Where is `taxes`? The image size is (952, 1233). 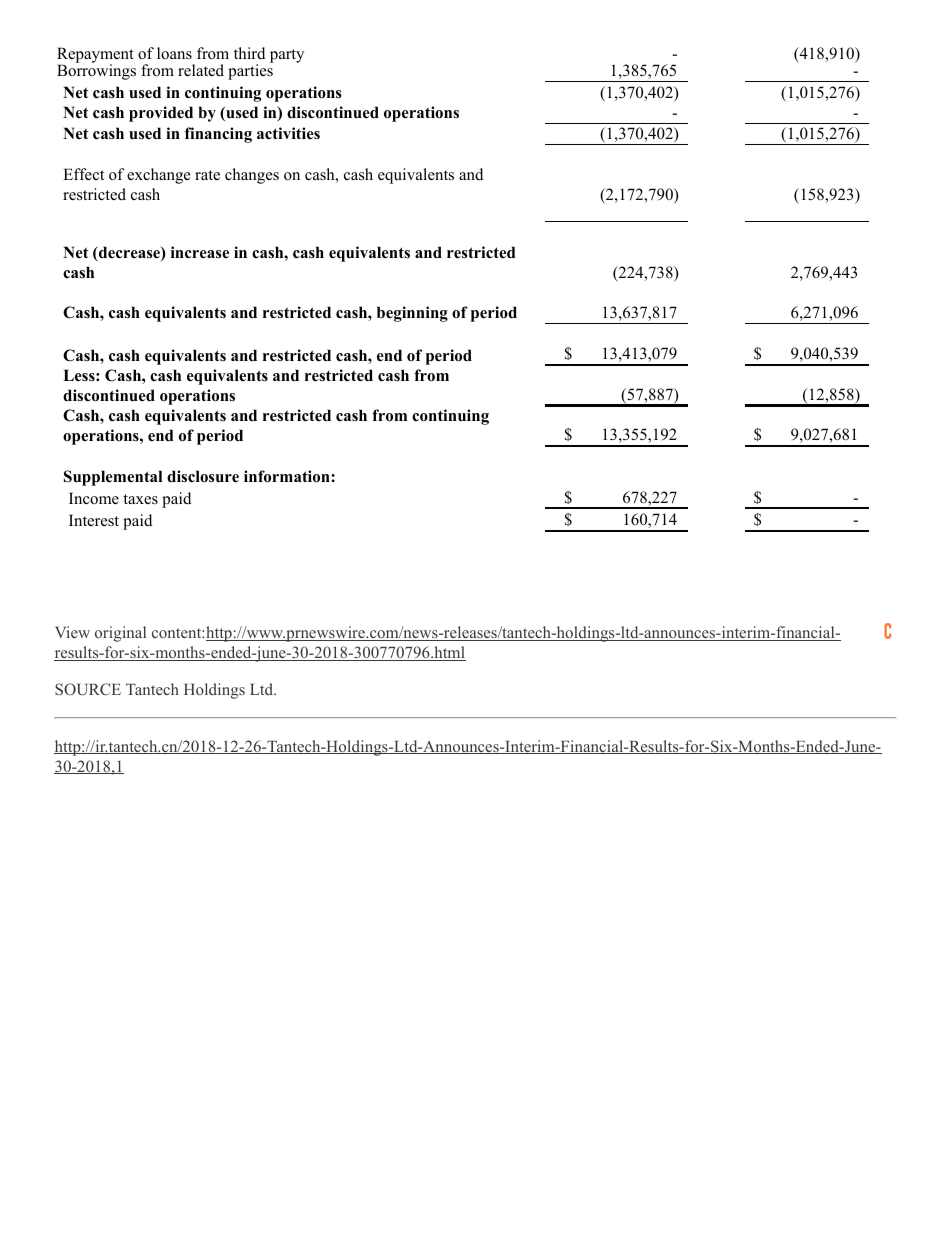 taxes is located at coordinates (140, 499).
